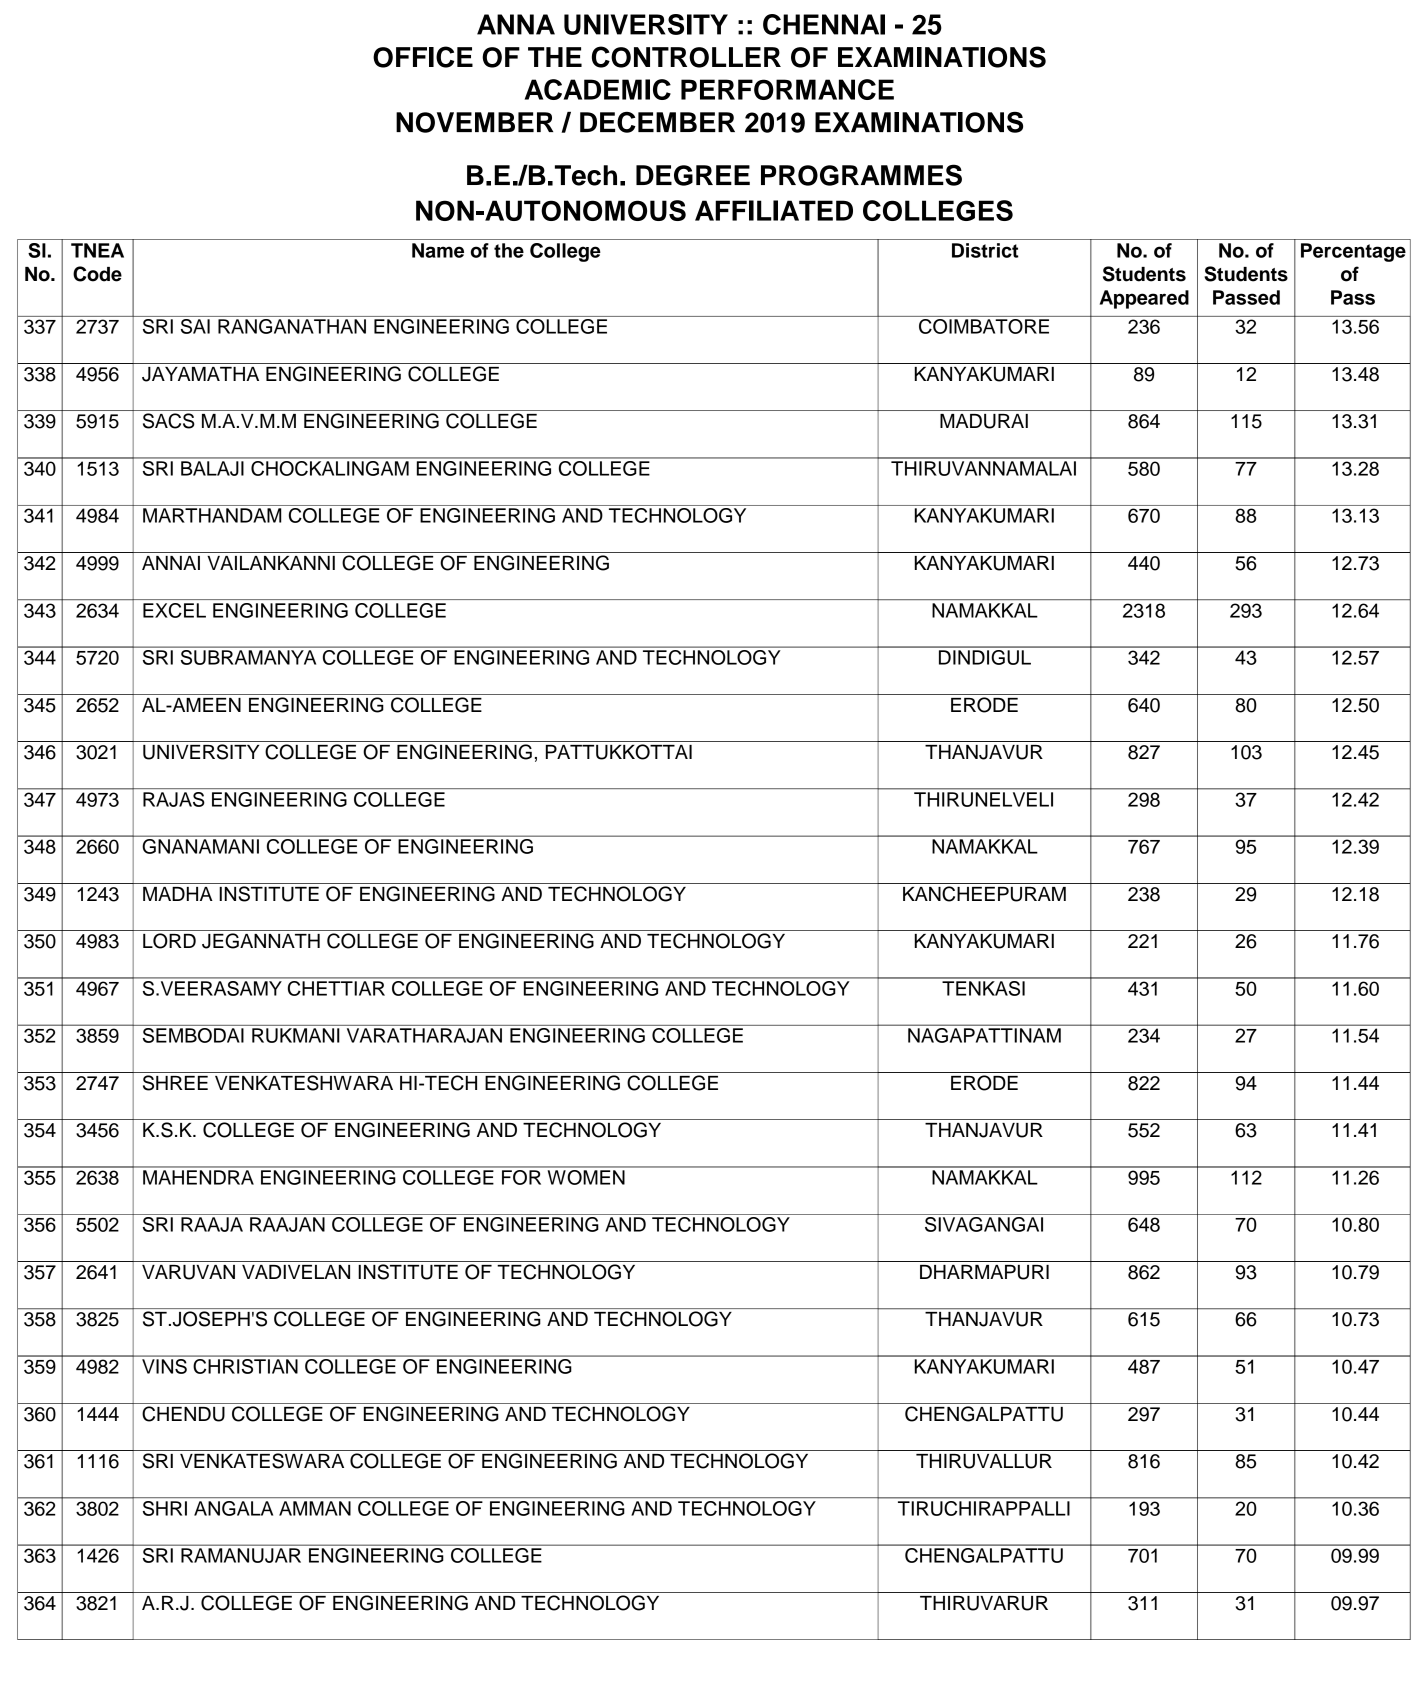 This screenshot has width=1419, height=1702. I want to click on COIMBATORE, so click(984, 326).
